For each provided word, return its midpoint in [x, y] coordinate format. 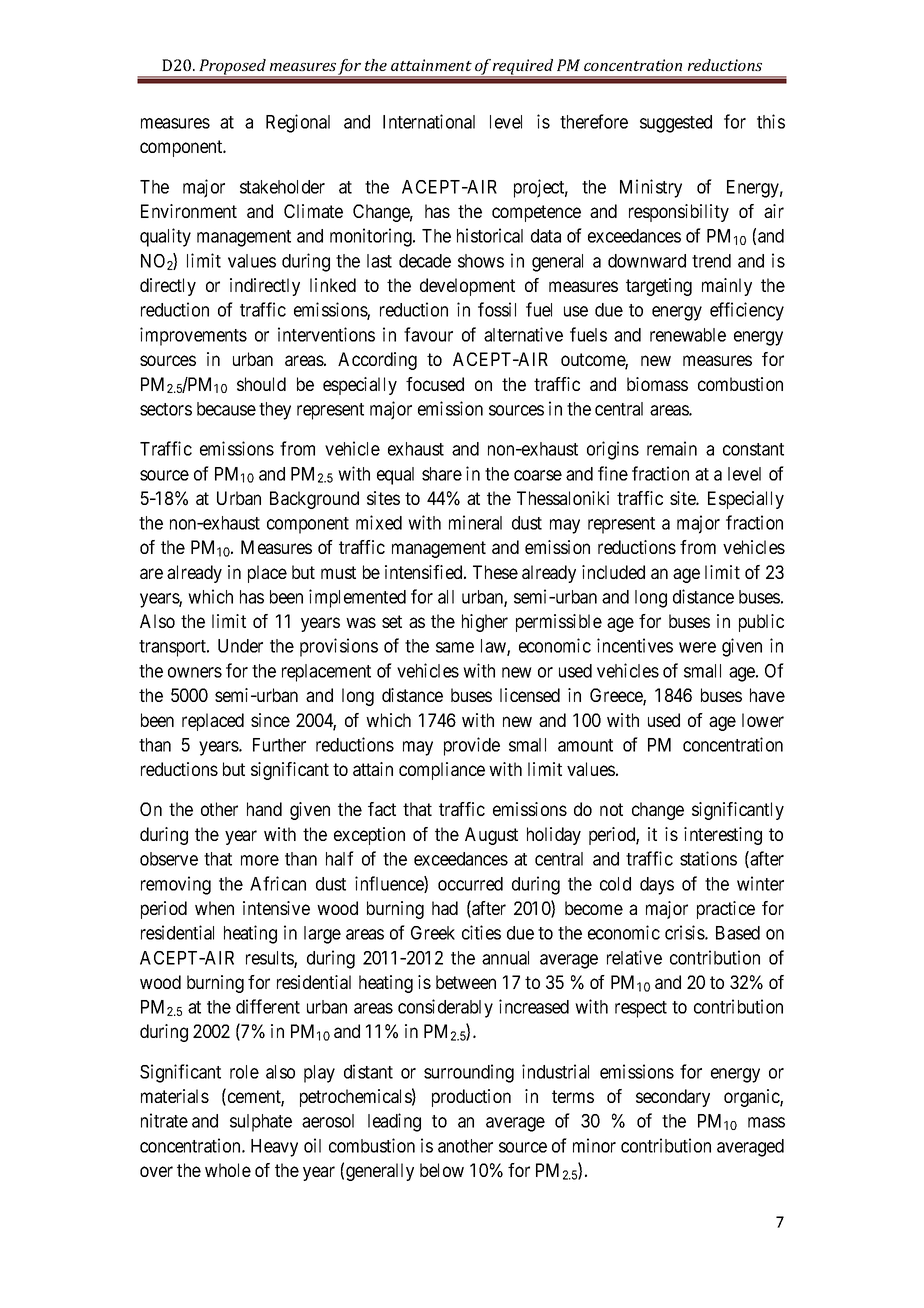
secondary [673, 1098]
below [442, 1170]
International [429, 121]
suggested [676, 124]
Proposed [232, 68]
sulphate [261, 1123]
